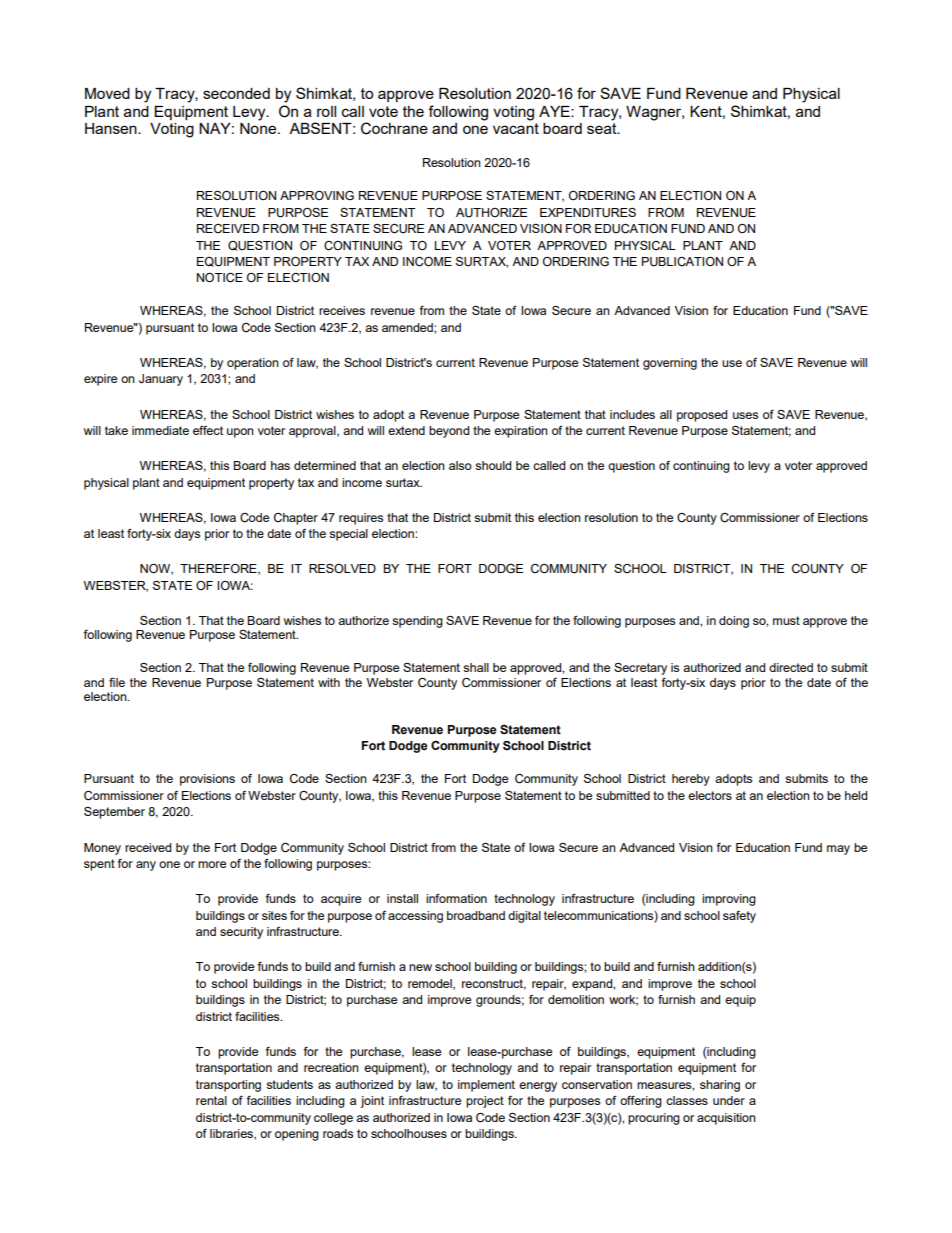 The height and width of the screenshot is (1233, 952). Describe the element at coordinates (408, 327) in the screenshot. I see `amended` at that location.
